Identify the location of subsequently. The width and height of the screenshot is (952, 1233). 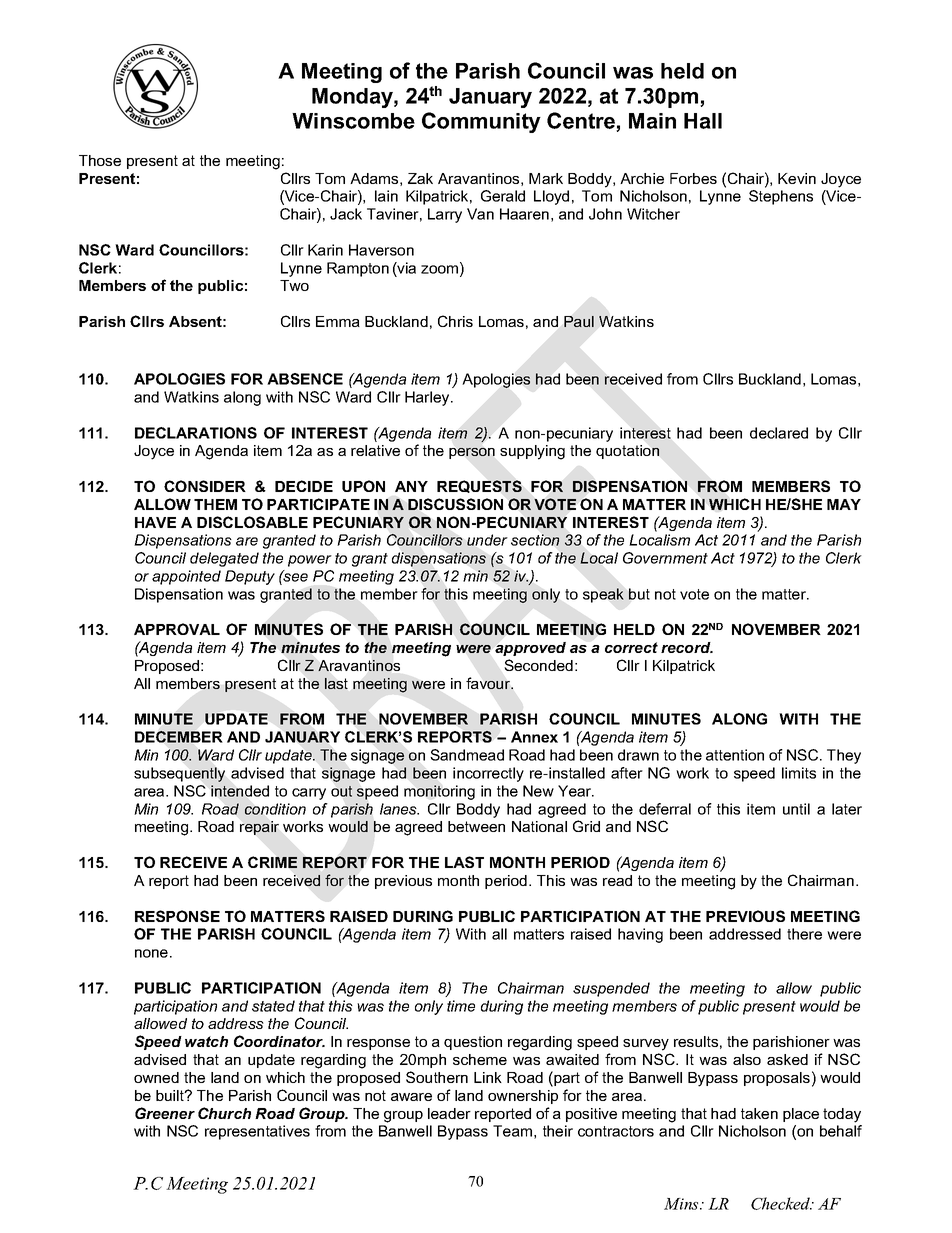
(179, 774).
